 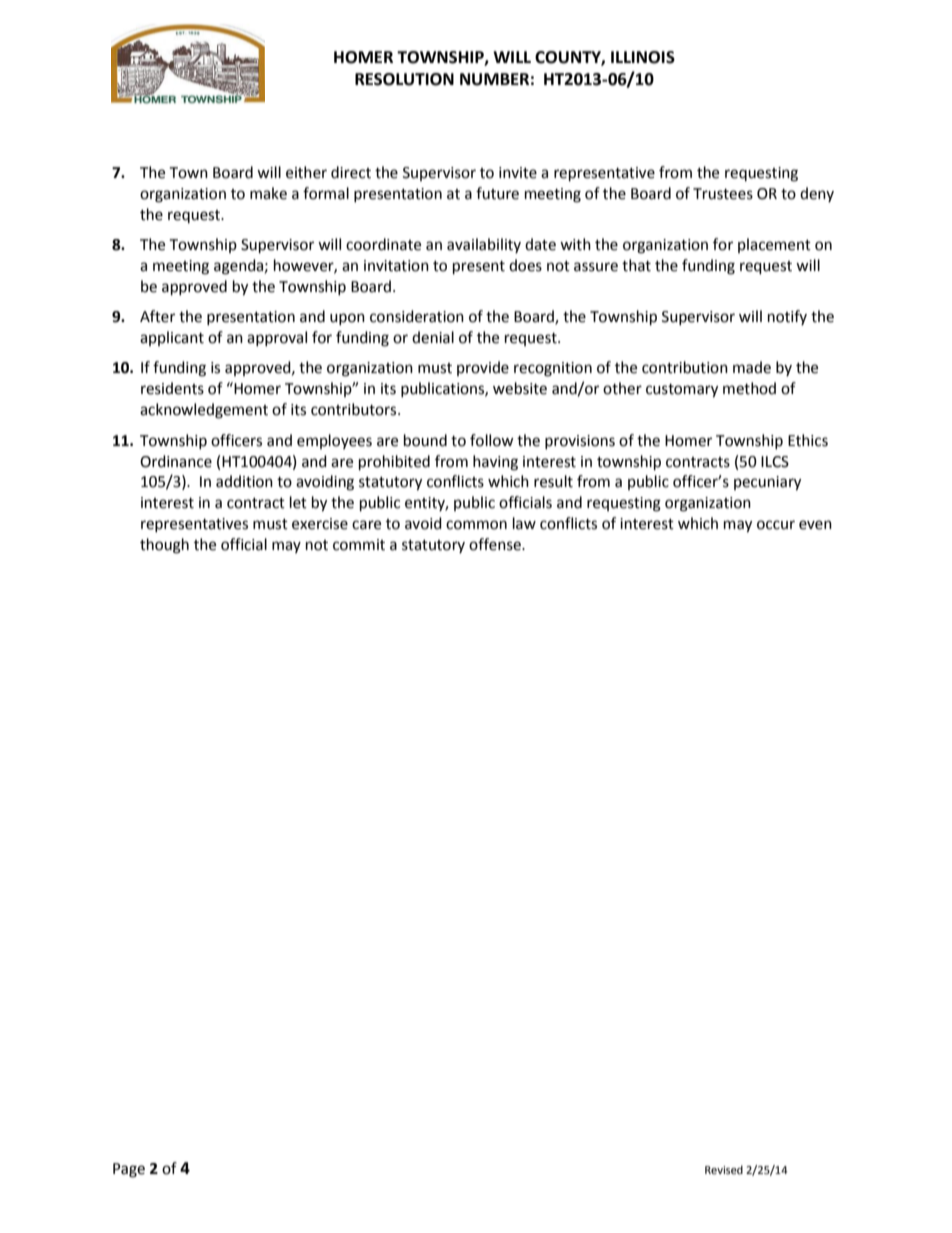 I want to click on common, so click(x=476, y=525).
